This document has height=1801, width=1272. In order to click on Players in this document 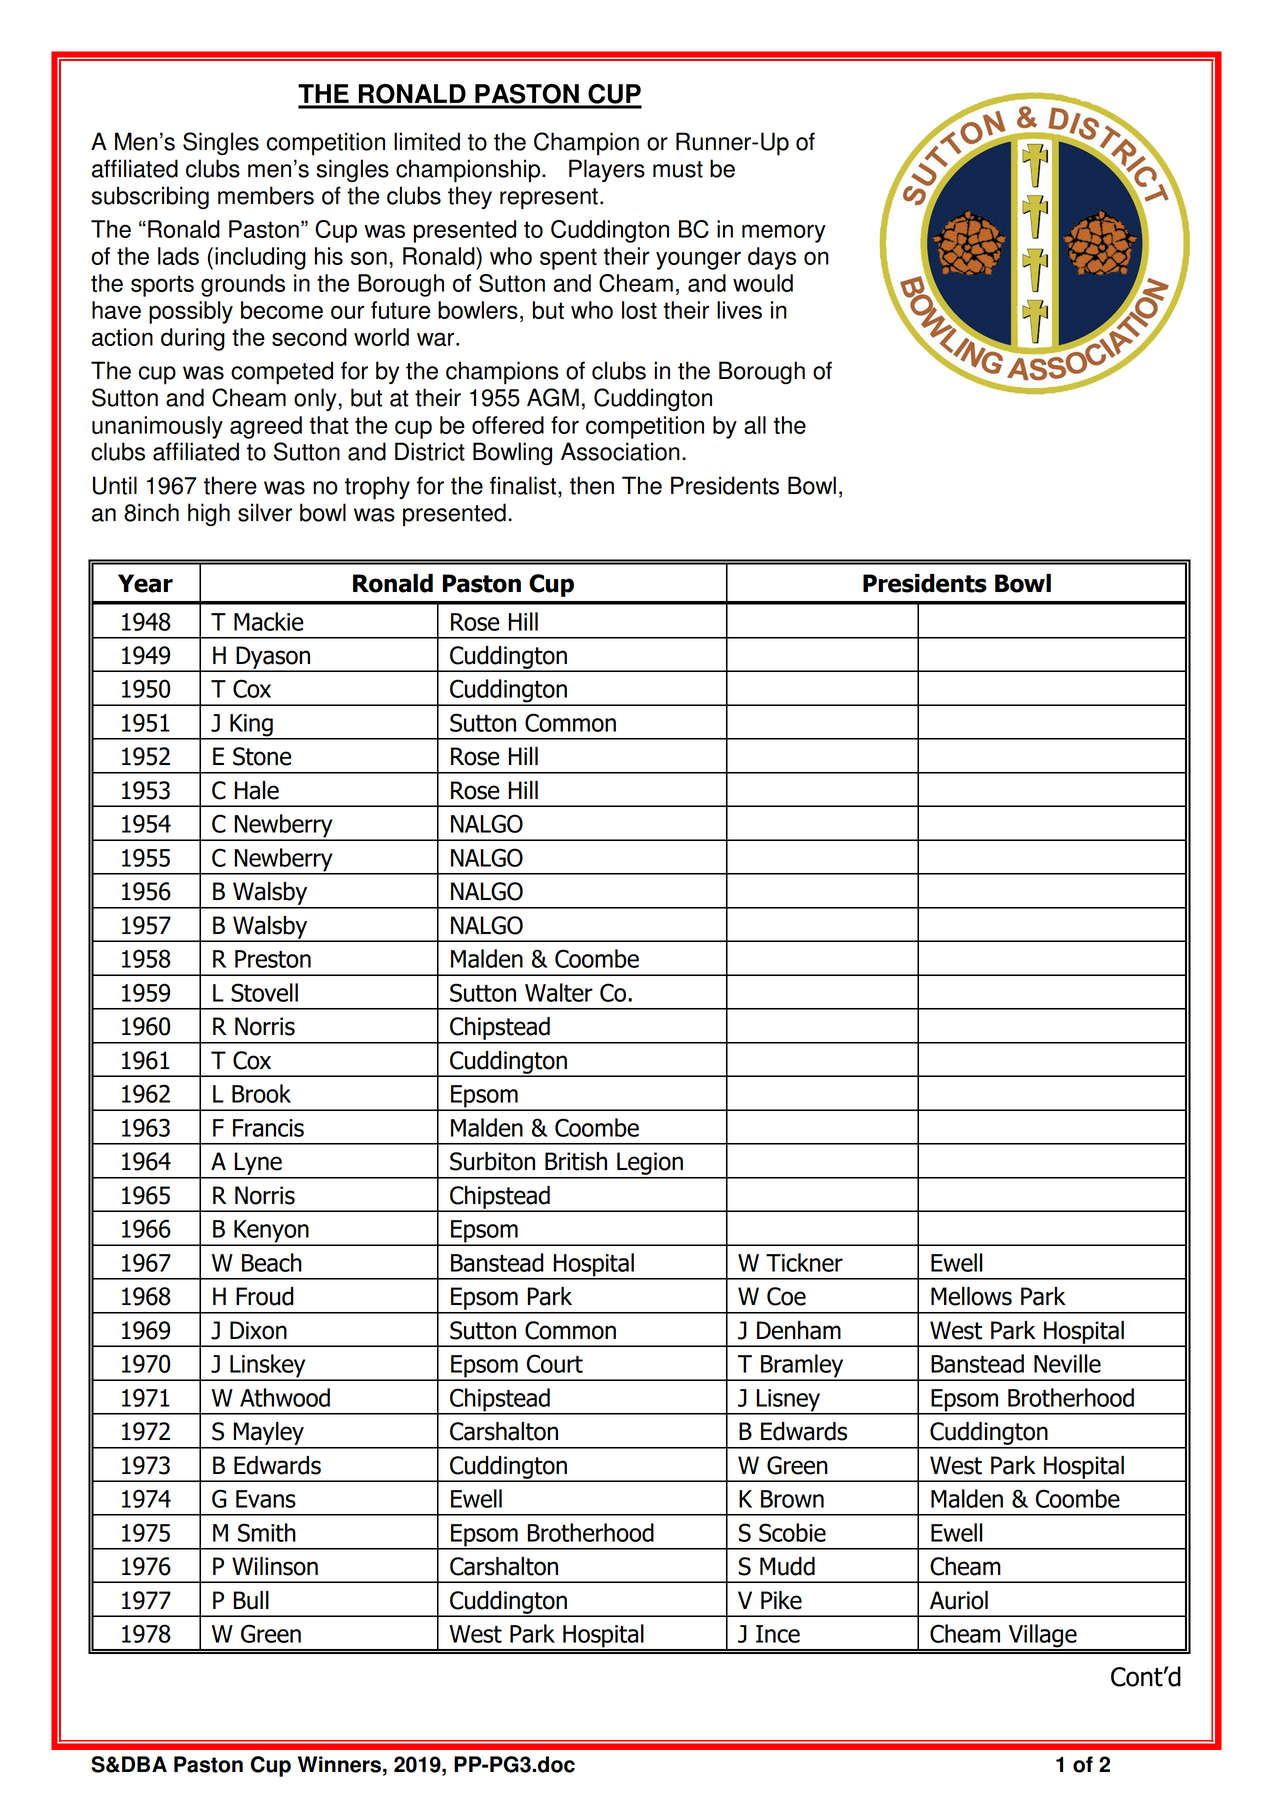, I will do `click(607, 170)`.
